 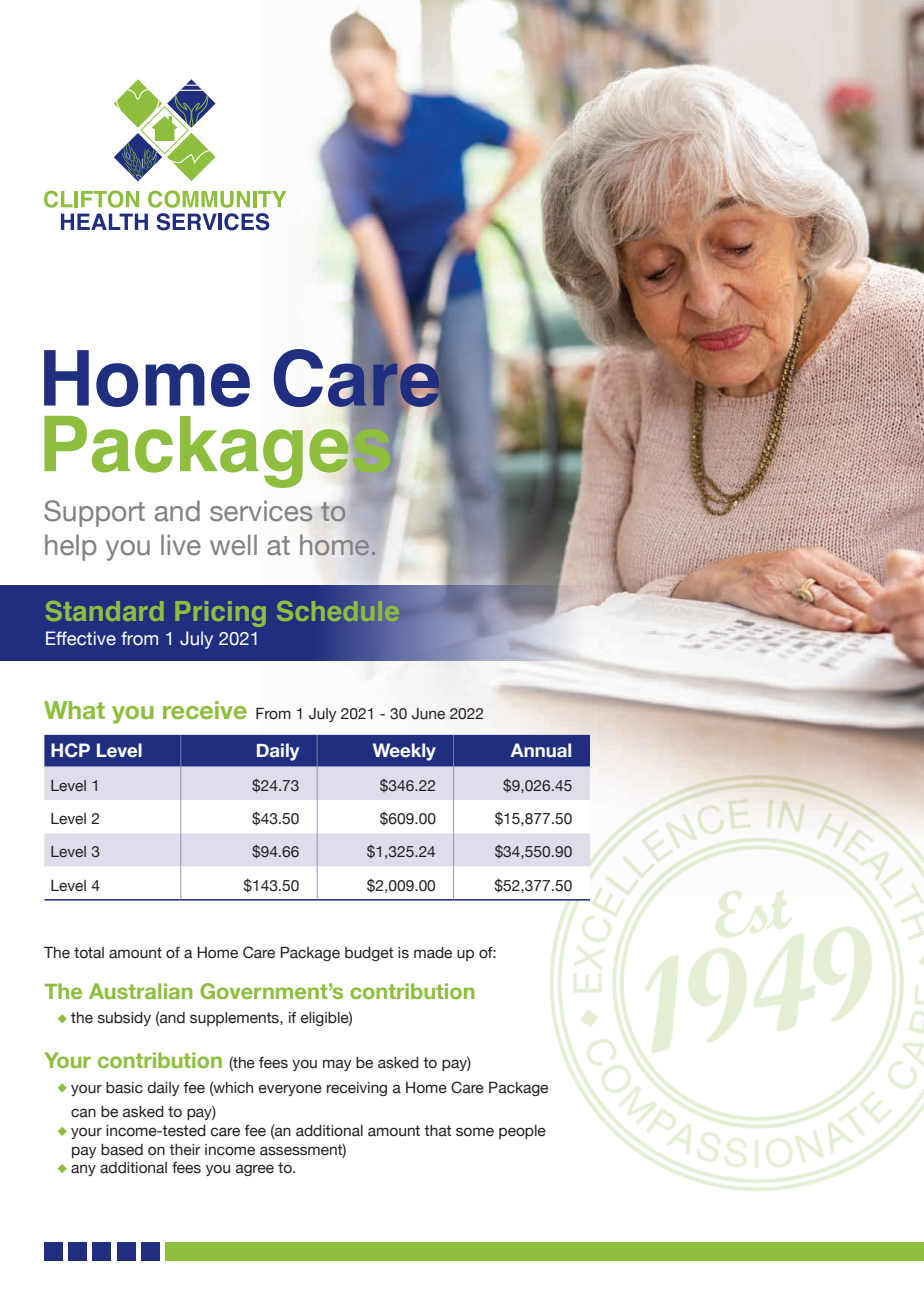 I want to click on services, so click(x=261, y=511).
